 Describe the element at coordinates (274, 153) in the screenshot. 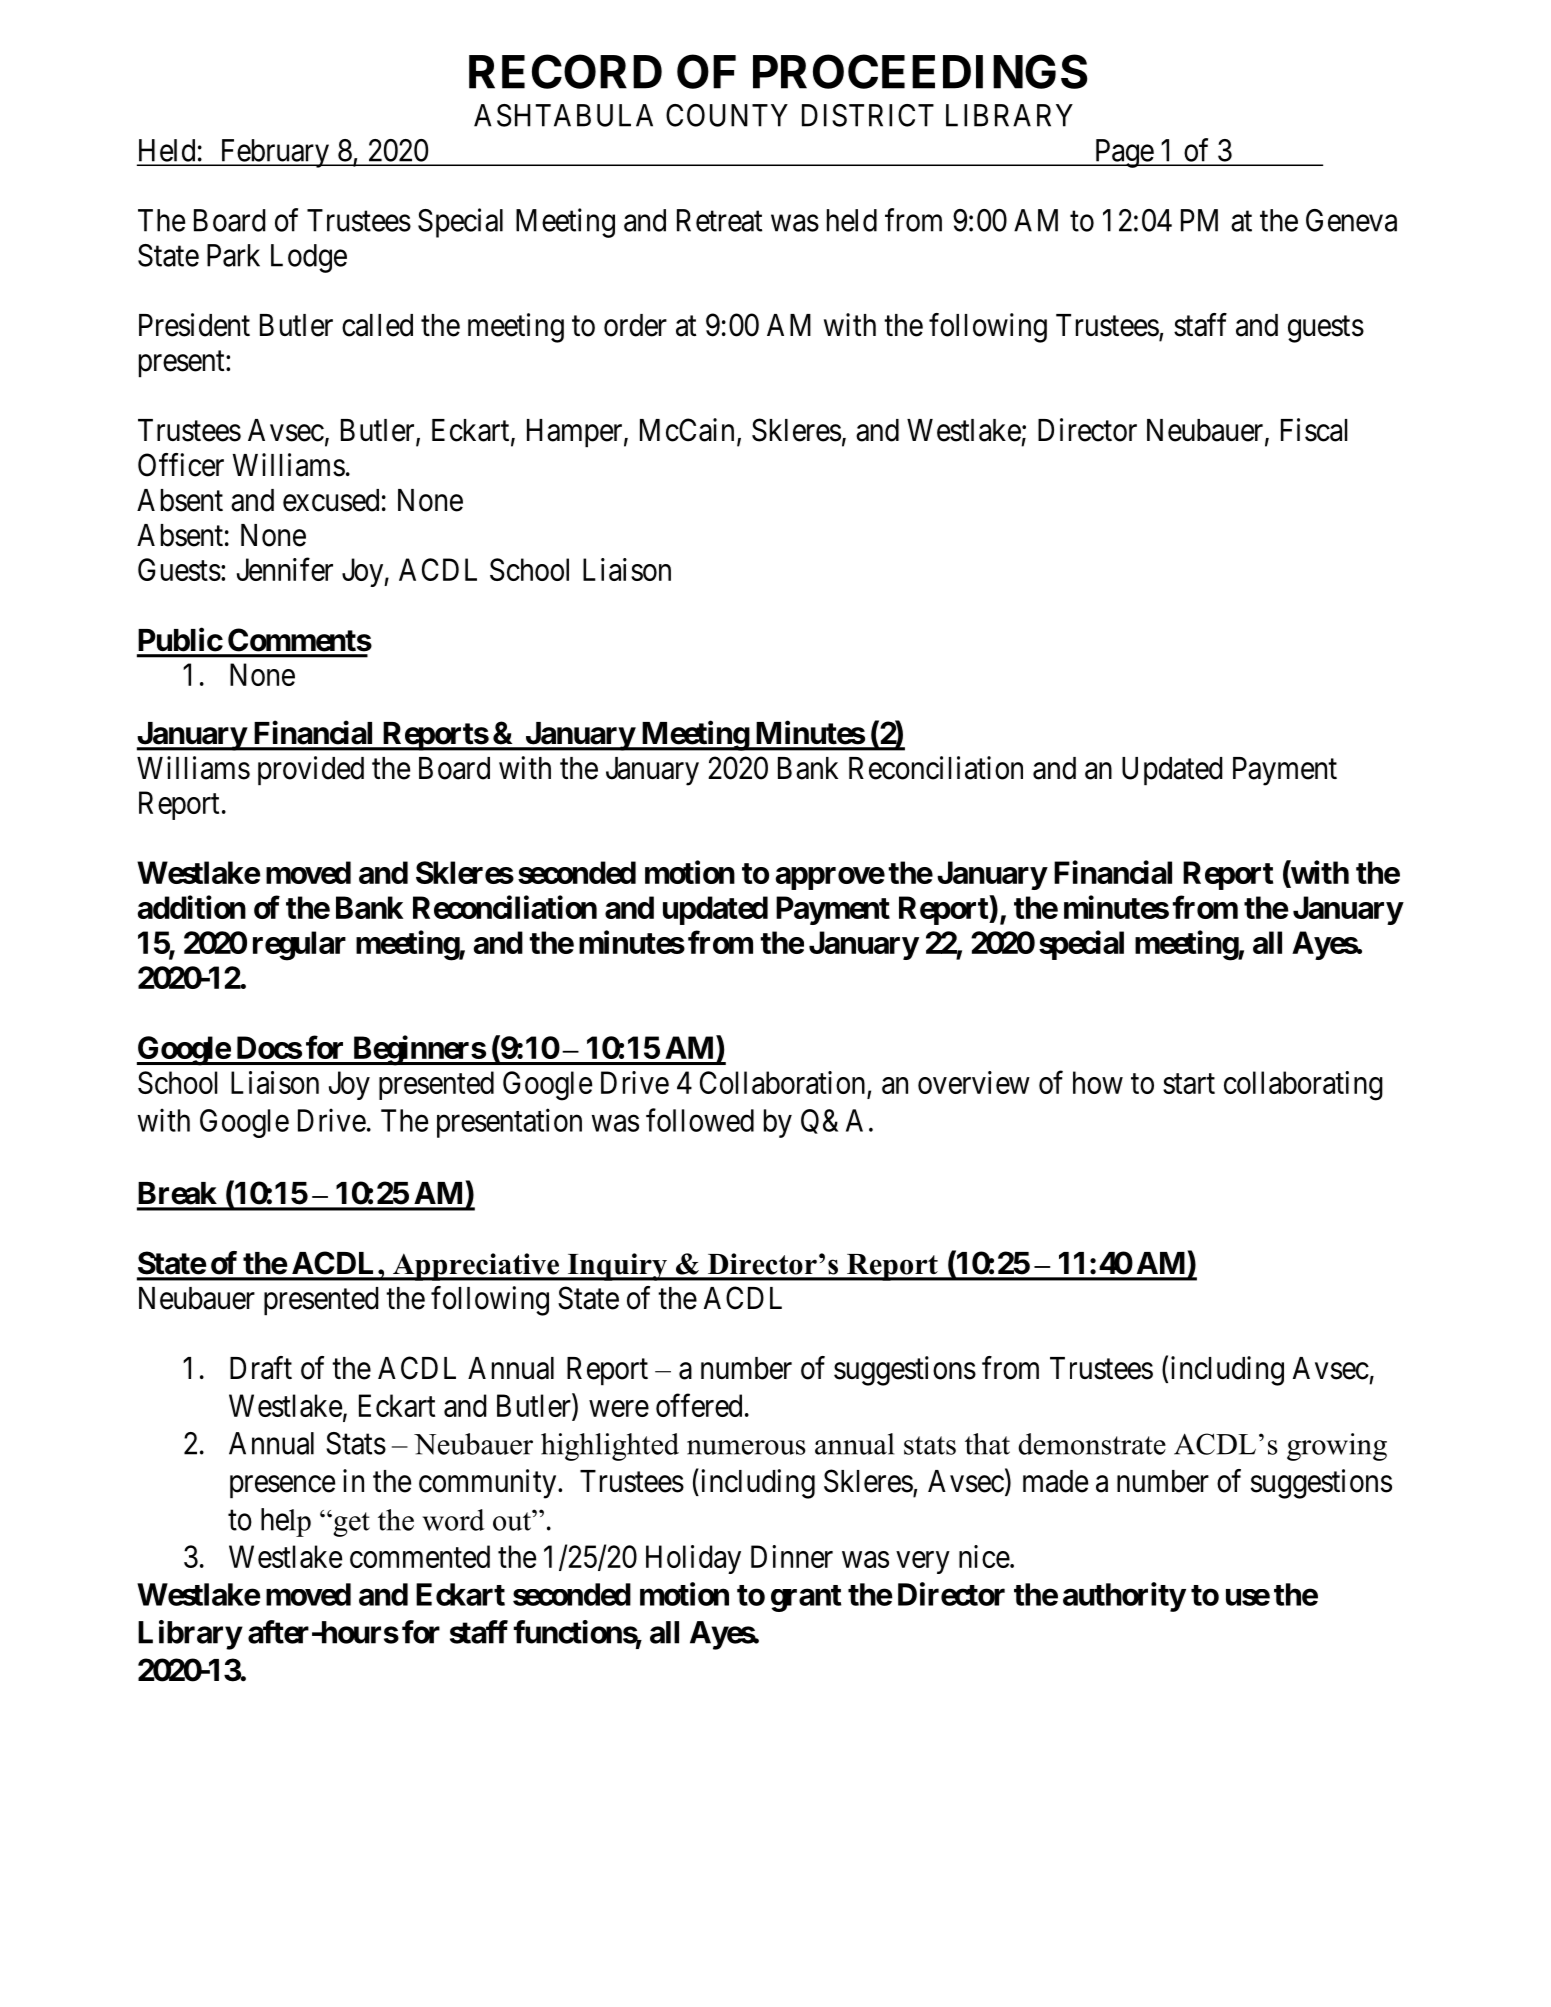

I see `February` at that location.
